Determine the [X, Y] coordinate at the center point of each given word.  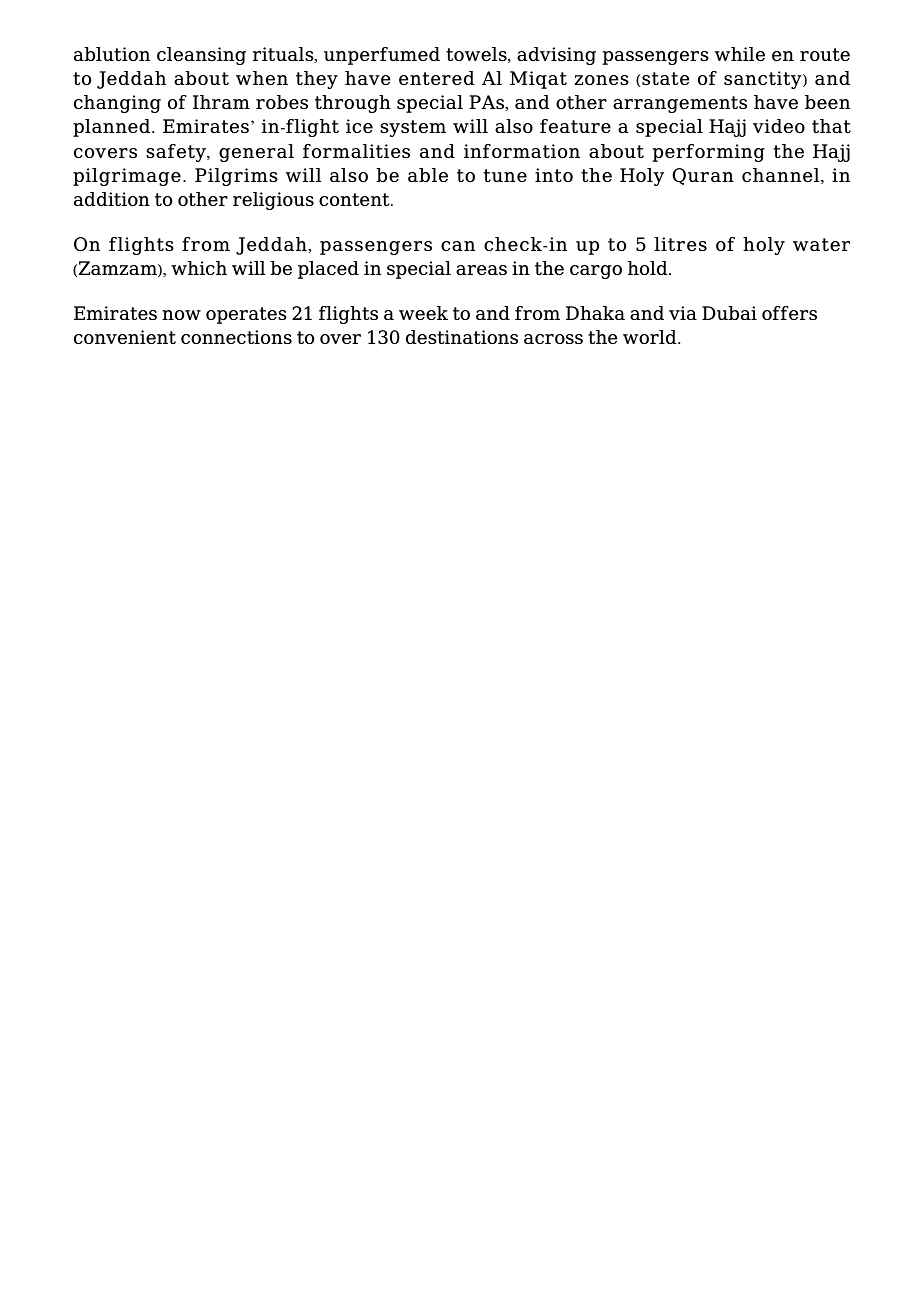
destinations [462, 337]
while [740, 54]
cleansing [201, 56]
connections [236, 337]
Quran [703, 176]
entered [437, 78]
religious [273, 201]
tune [505, 175]
